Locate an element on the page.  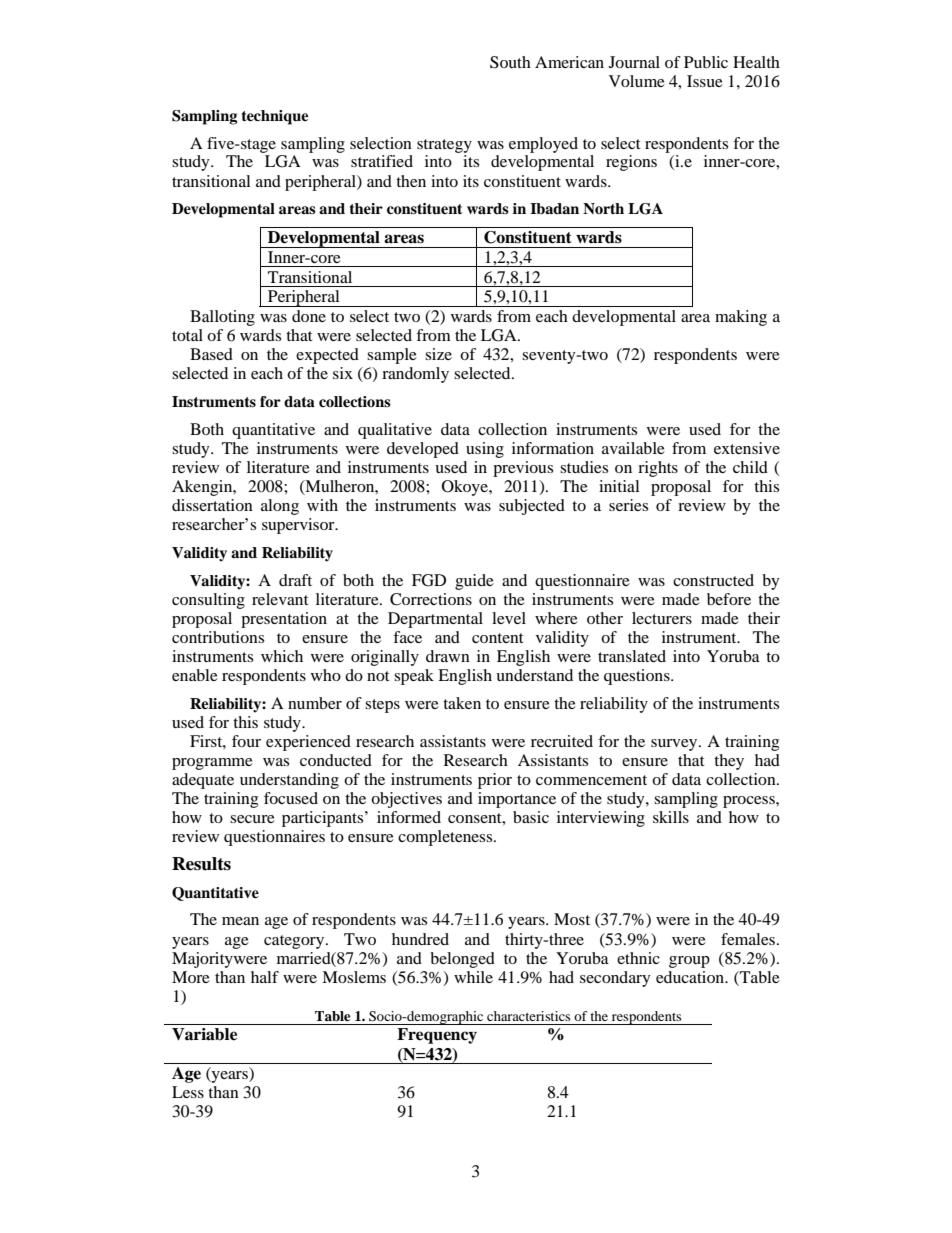
Based is located at coordinates (211, 354).
